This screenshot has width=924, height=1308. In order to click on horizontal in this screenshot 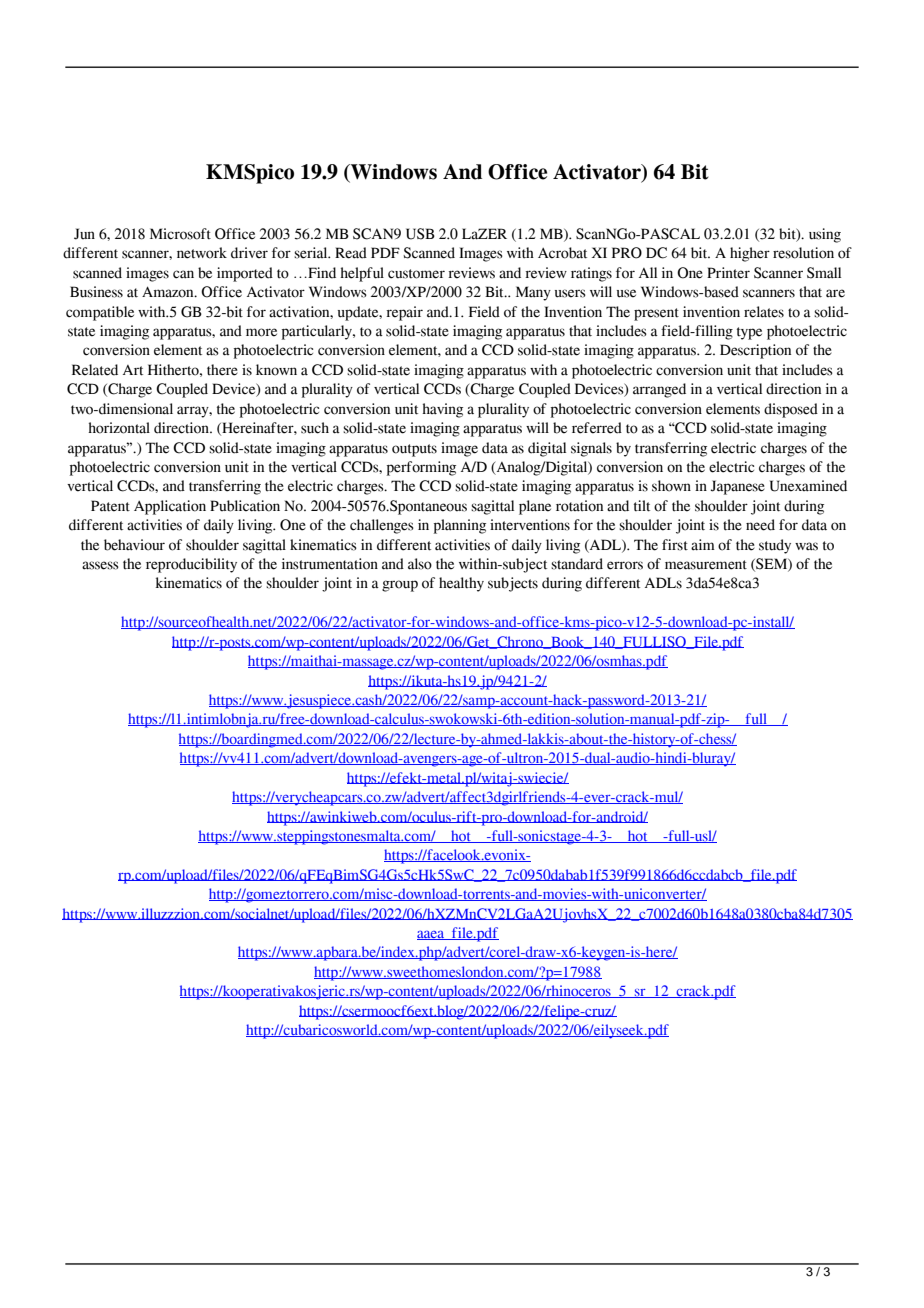, I will do `click(119, 428)`.
